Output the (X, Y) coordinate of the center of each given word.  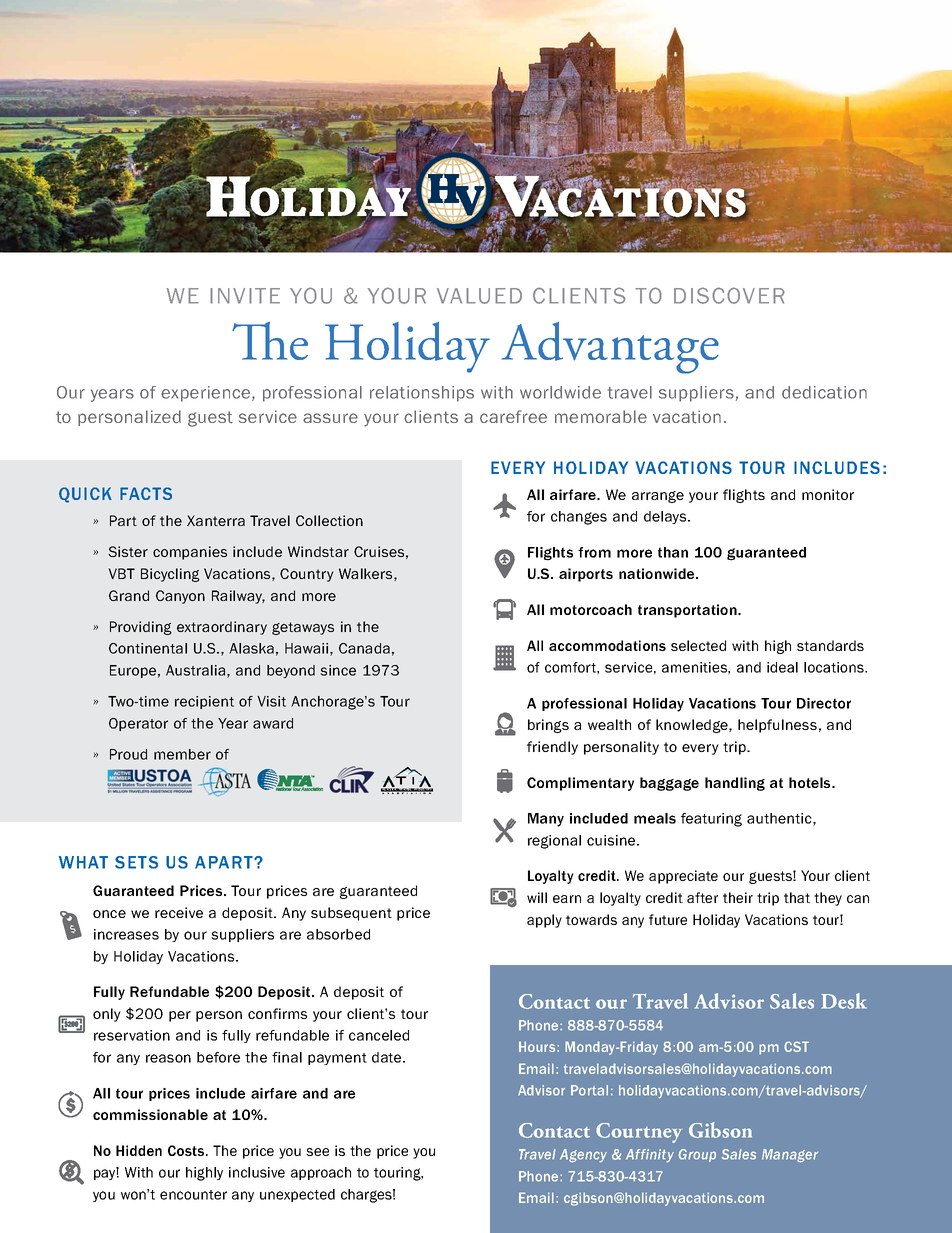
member (182, 754)
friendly (552, 748)
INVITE (245, 296)
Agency (583, 1156)
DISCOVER (729, 295)
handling (735, 784)
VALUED (479, 296)
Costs (187, 1150)
